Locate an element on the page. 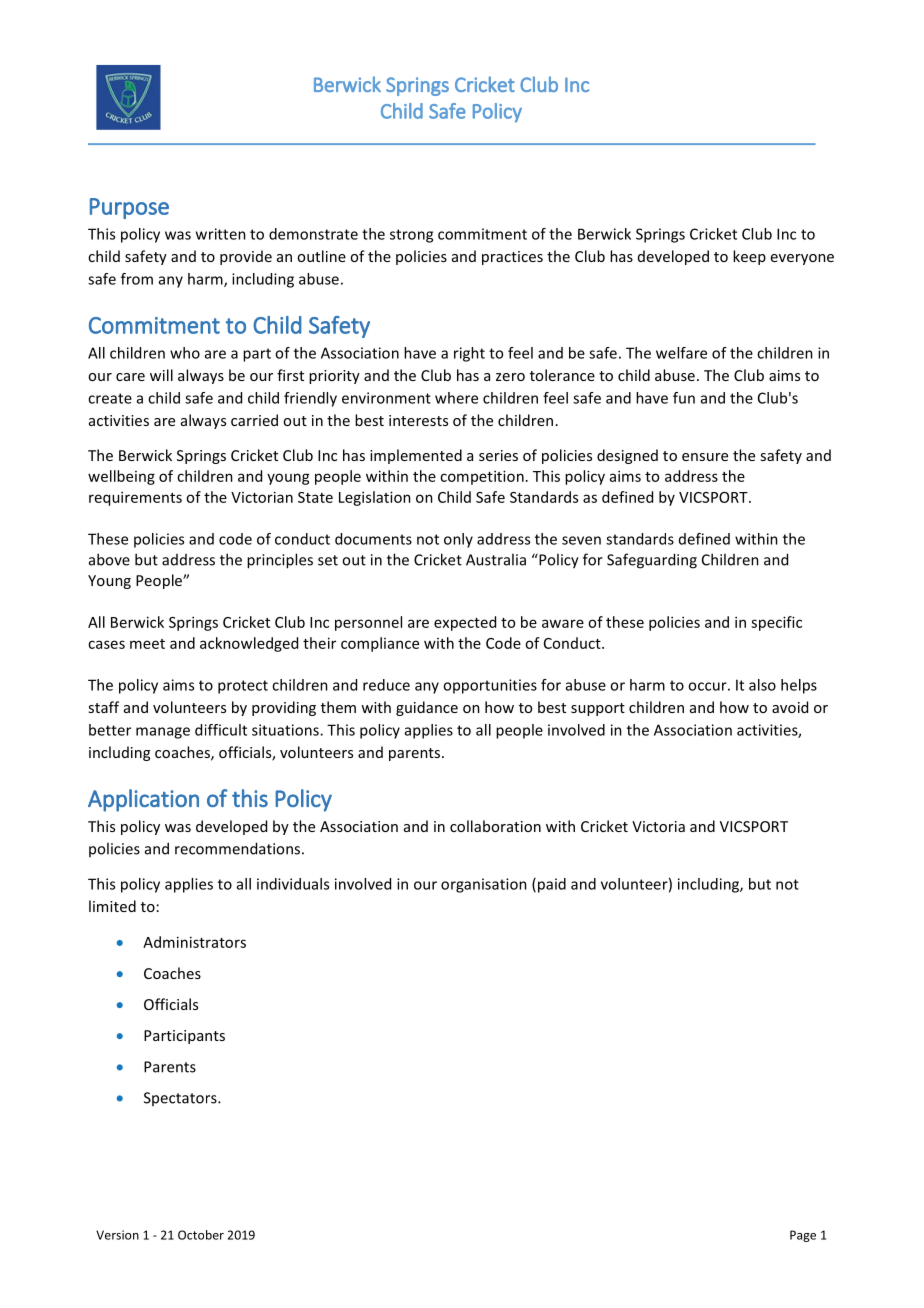 The width and height of the image is (924, 1308). Administrators is located at coordinates (194, 942).
